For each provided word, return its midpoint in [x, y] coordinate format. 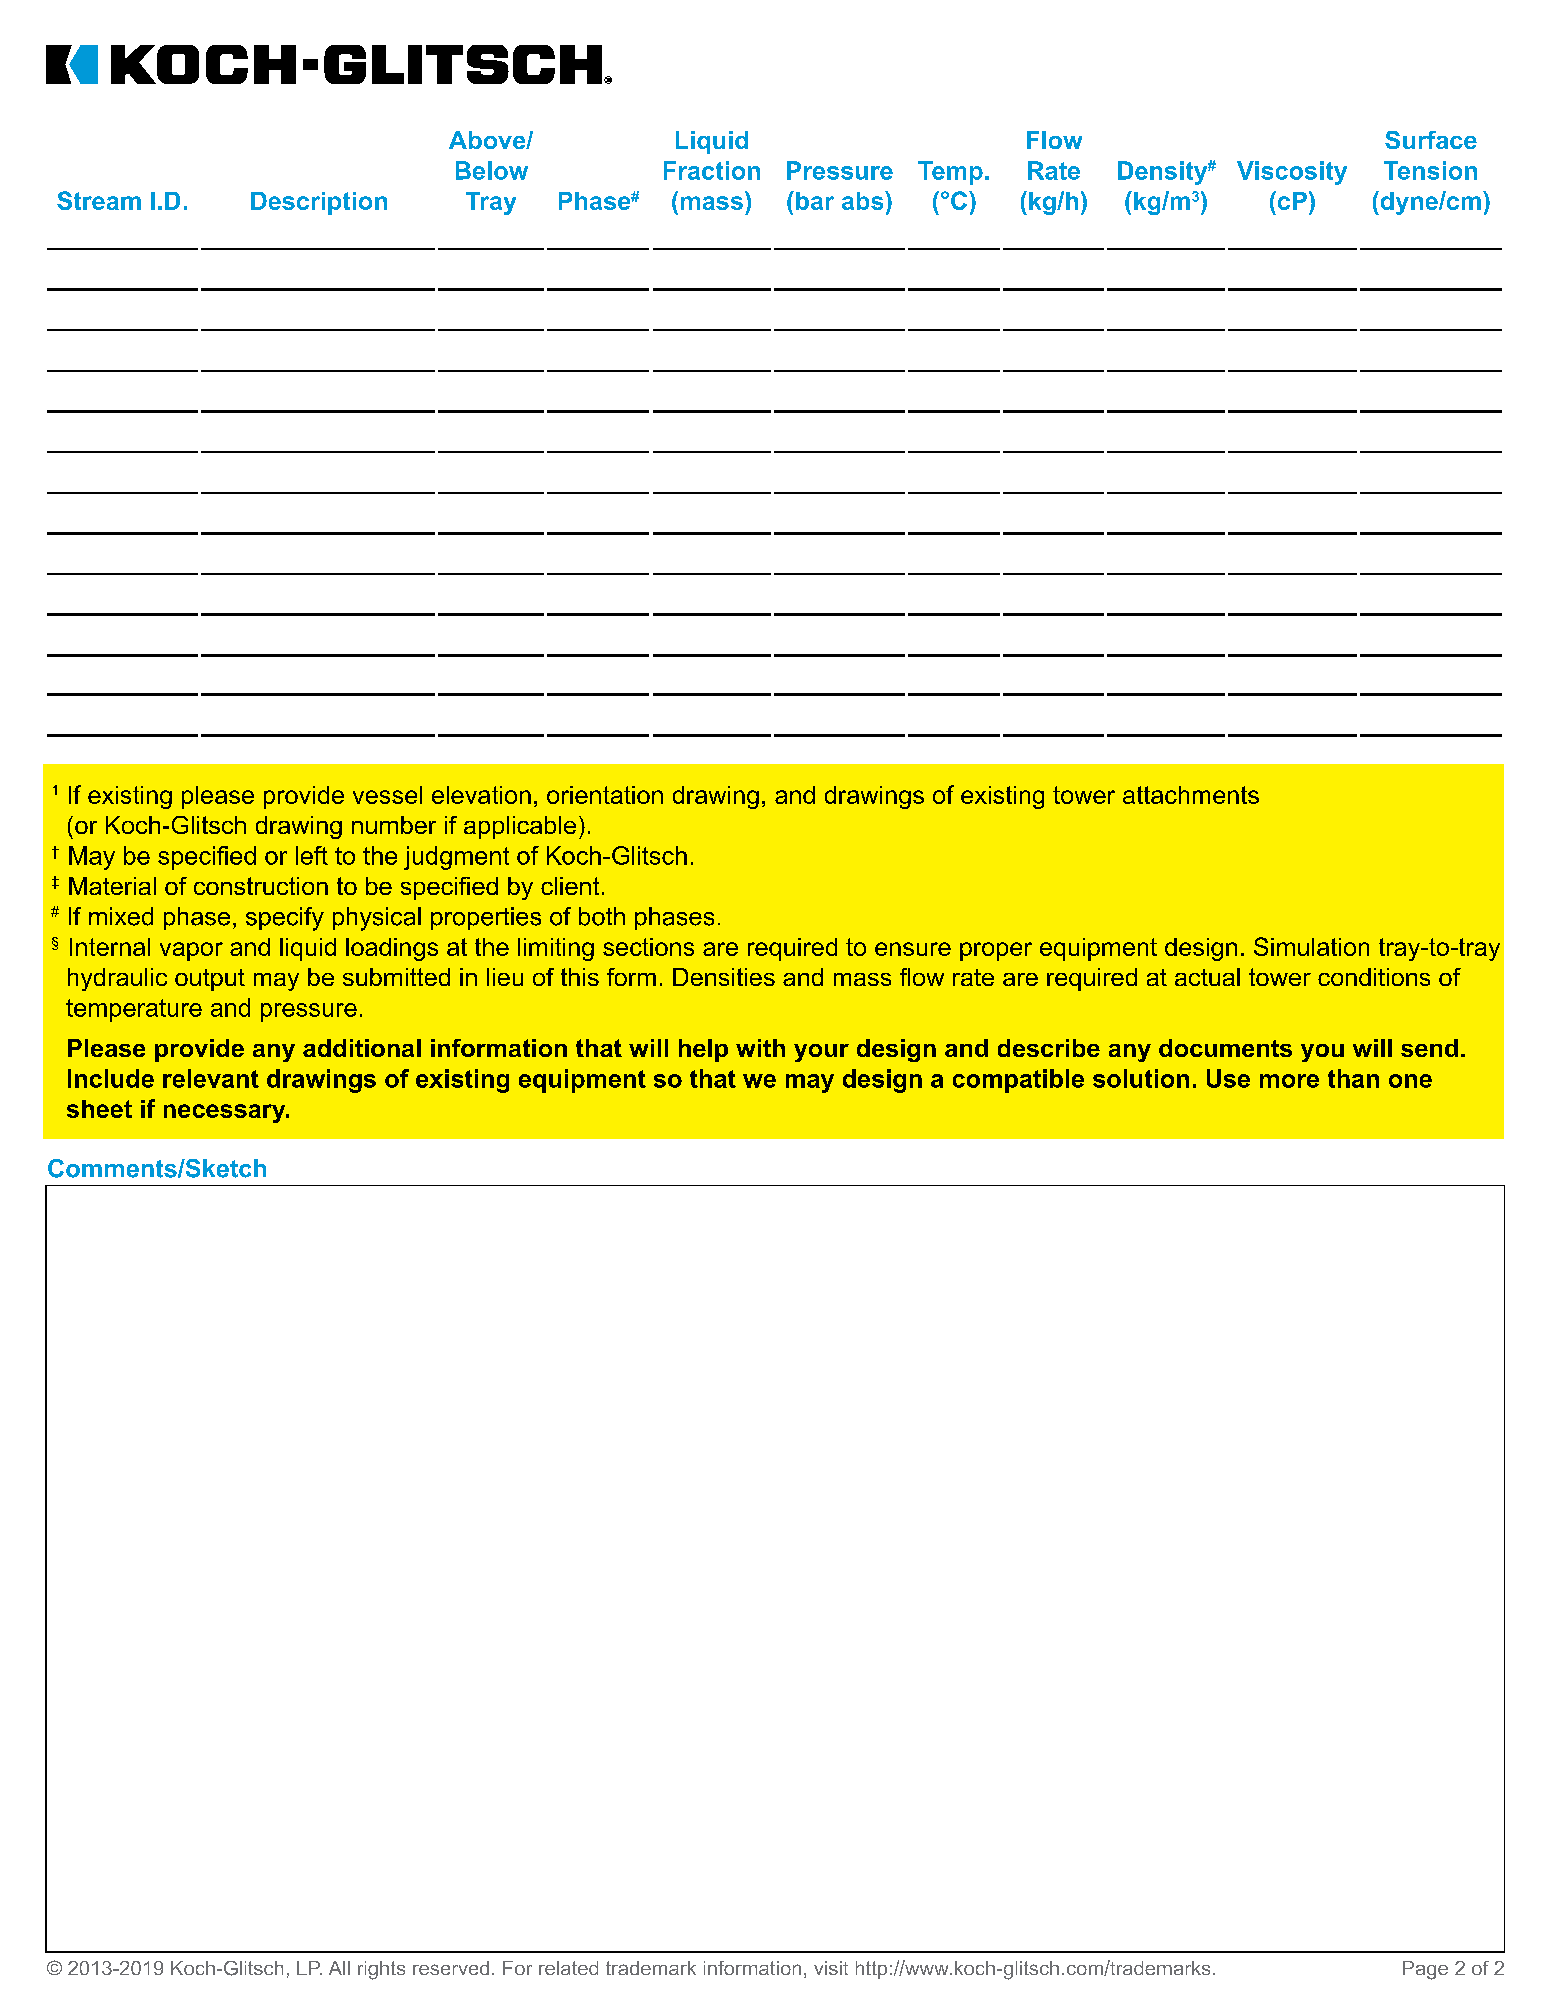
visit [831, 1968]
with [760, 1048]
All [339, 1968]
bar [815, 201]
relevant [211, 1078]
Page [1425, 1970]
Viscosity [1292, 173]
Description [319, 203]
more [1289, 1081]
